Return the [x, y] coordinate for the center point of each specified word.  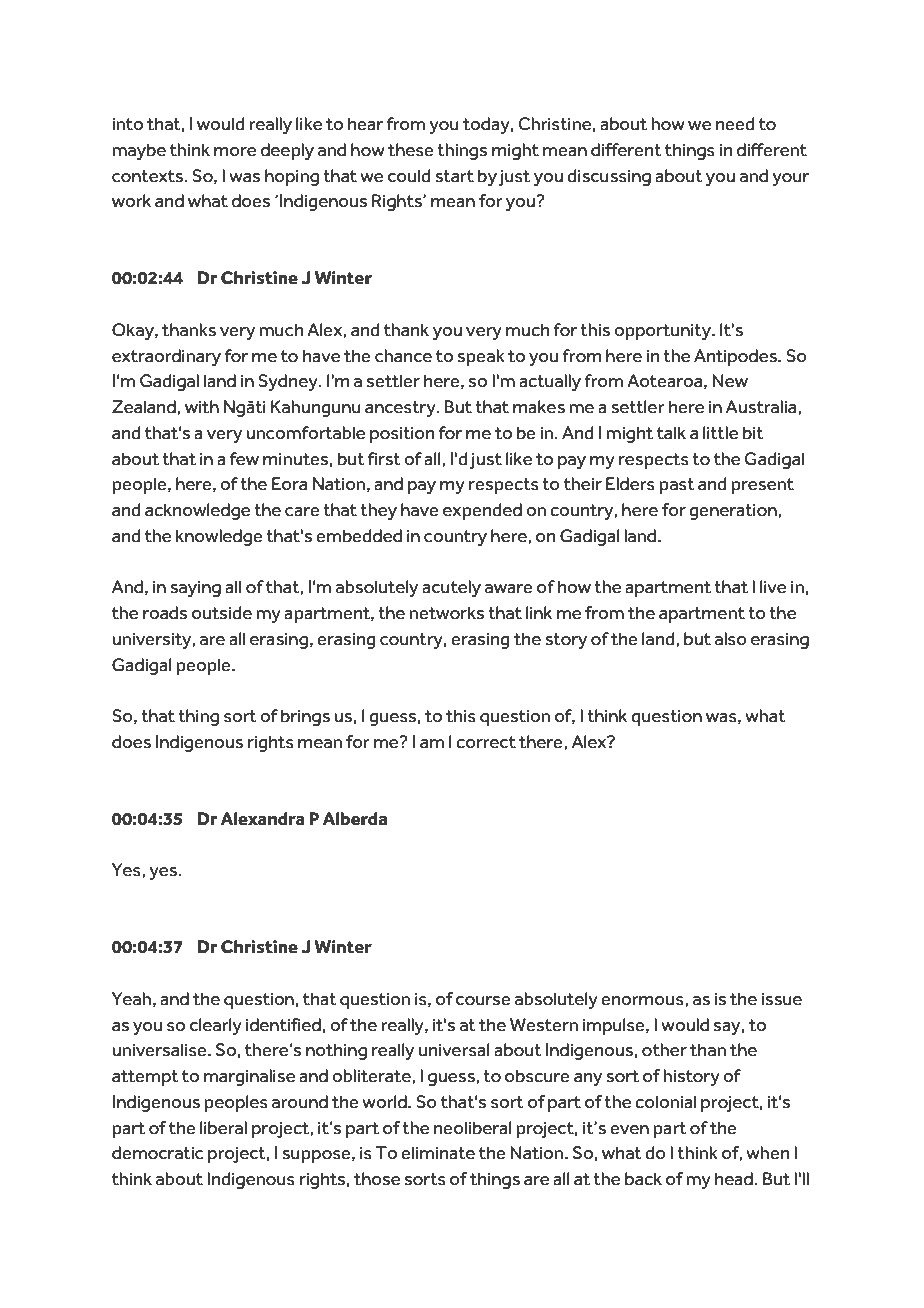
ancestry [401, 409]
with [202, 407]
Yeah [131, 999]
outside [222, 613]
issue [781, 999]
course [483, 1001]
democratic [158, 1153]
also [731, 639]
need [735, 124]
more [235, 152]
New [730, 381]
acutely [451, 588]
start [454, 176]
